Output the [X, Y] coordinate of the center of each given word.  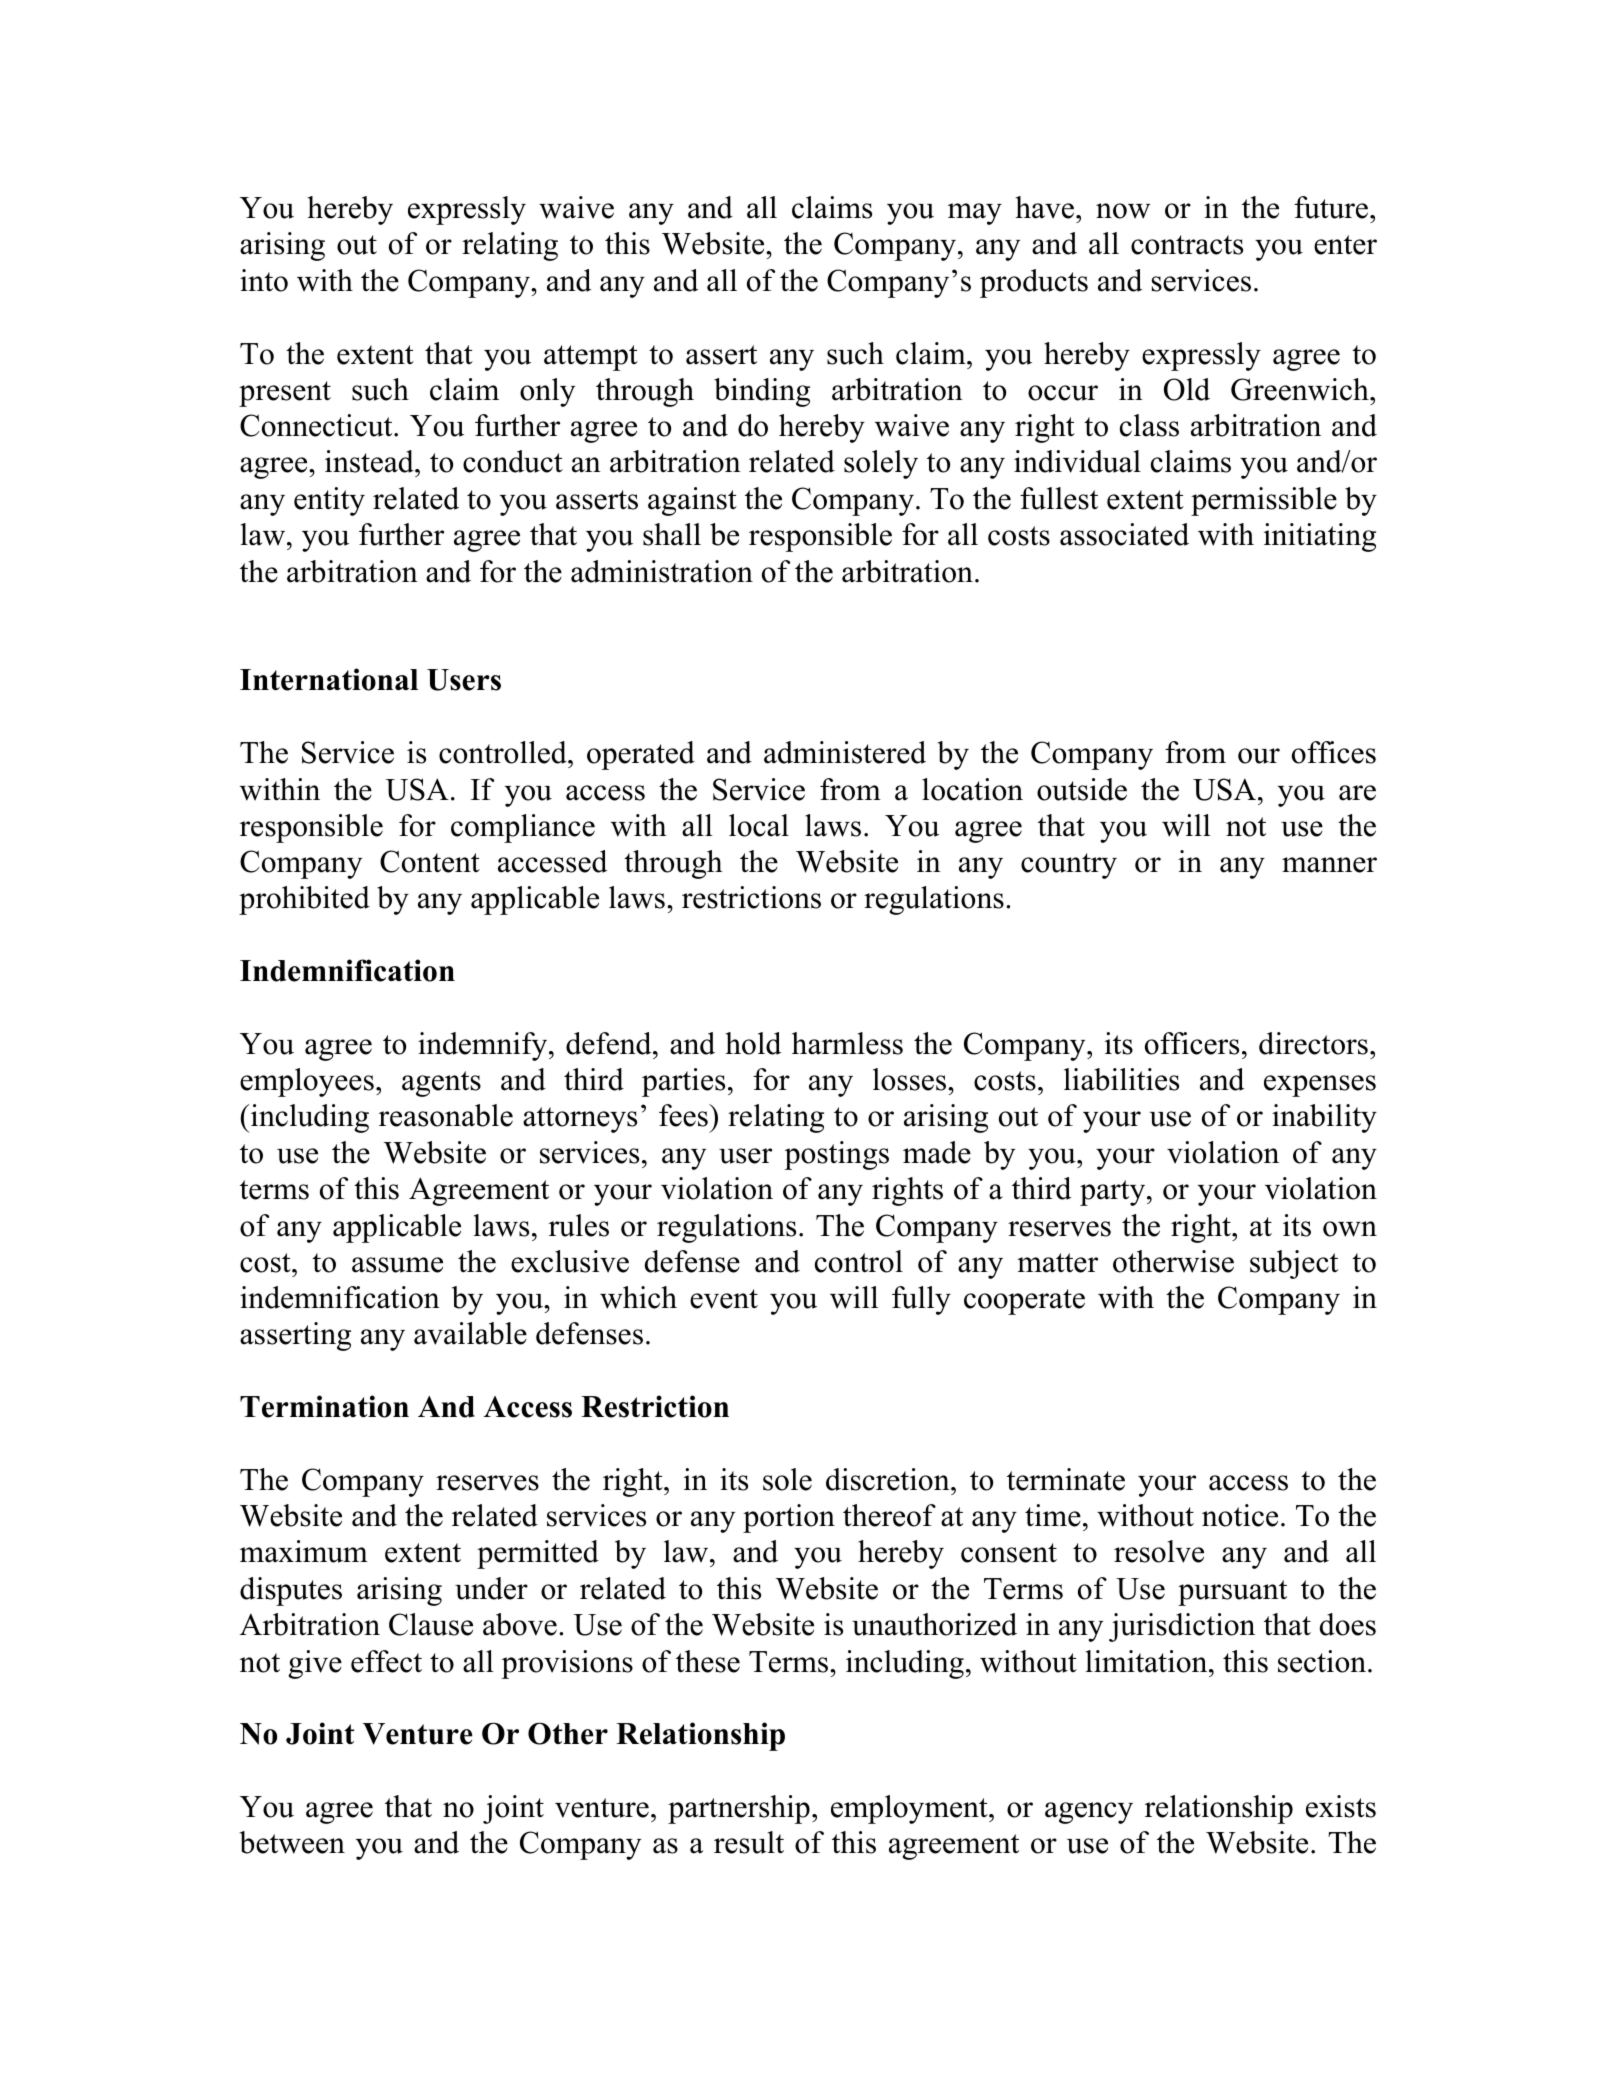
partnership [739, 1809]
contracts [1187, 245]
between [292, 1842]
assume [397, 1265]
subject [1294, 1264]
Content [430, 861]
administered [845, 752]
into [264, 280]
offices [1334, 752]
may [975, 214]
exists [1341, 1806]
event [724, 1299]
